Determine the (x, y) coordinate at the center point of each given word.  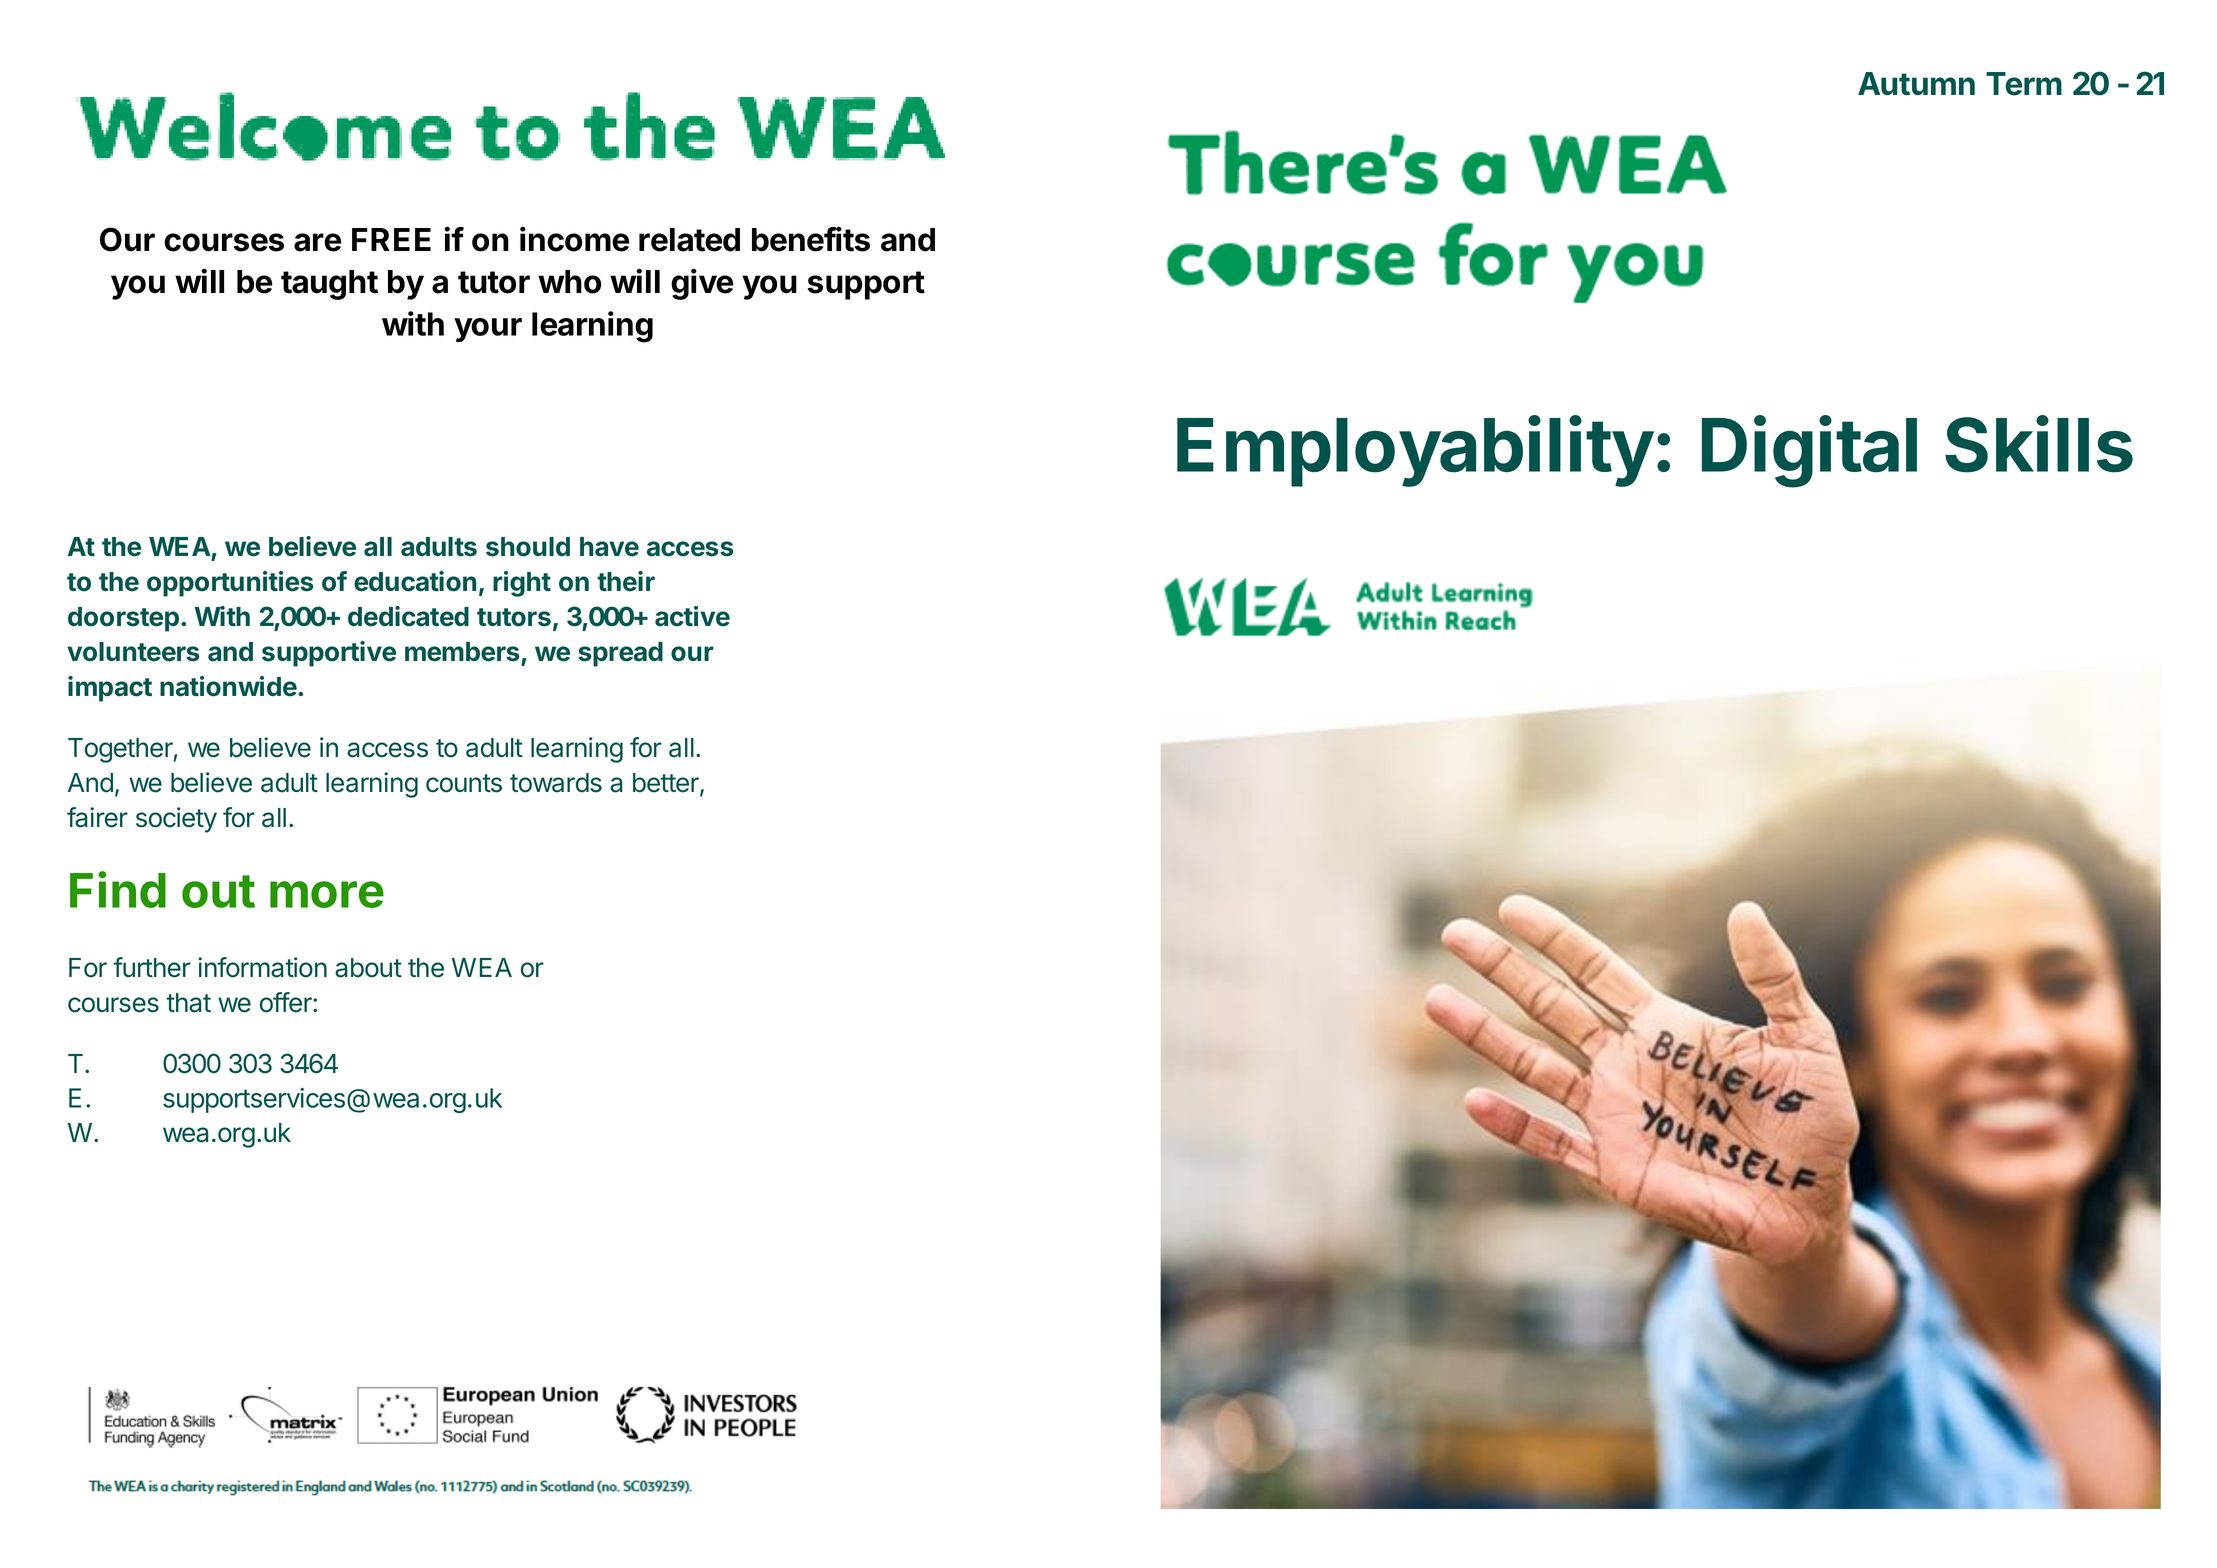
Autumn (1916, 84)
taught (329, 285)
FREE (391, 239)
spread (620, 654)
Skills (2039, 444)
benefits (811, 239)
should (528, 547)
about (368, 968)
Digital (1809, 452)
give (702, 284)
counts (464, 783)
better (667, 784)
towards (556, 783)
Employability (1415, 451)
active (692, 616)
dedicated (408, 616)
